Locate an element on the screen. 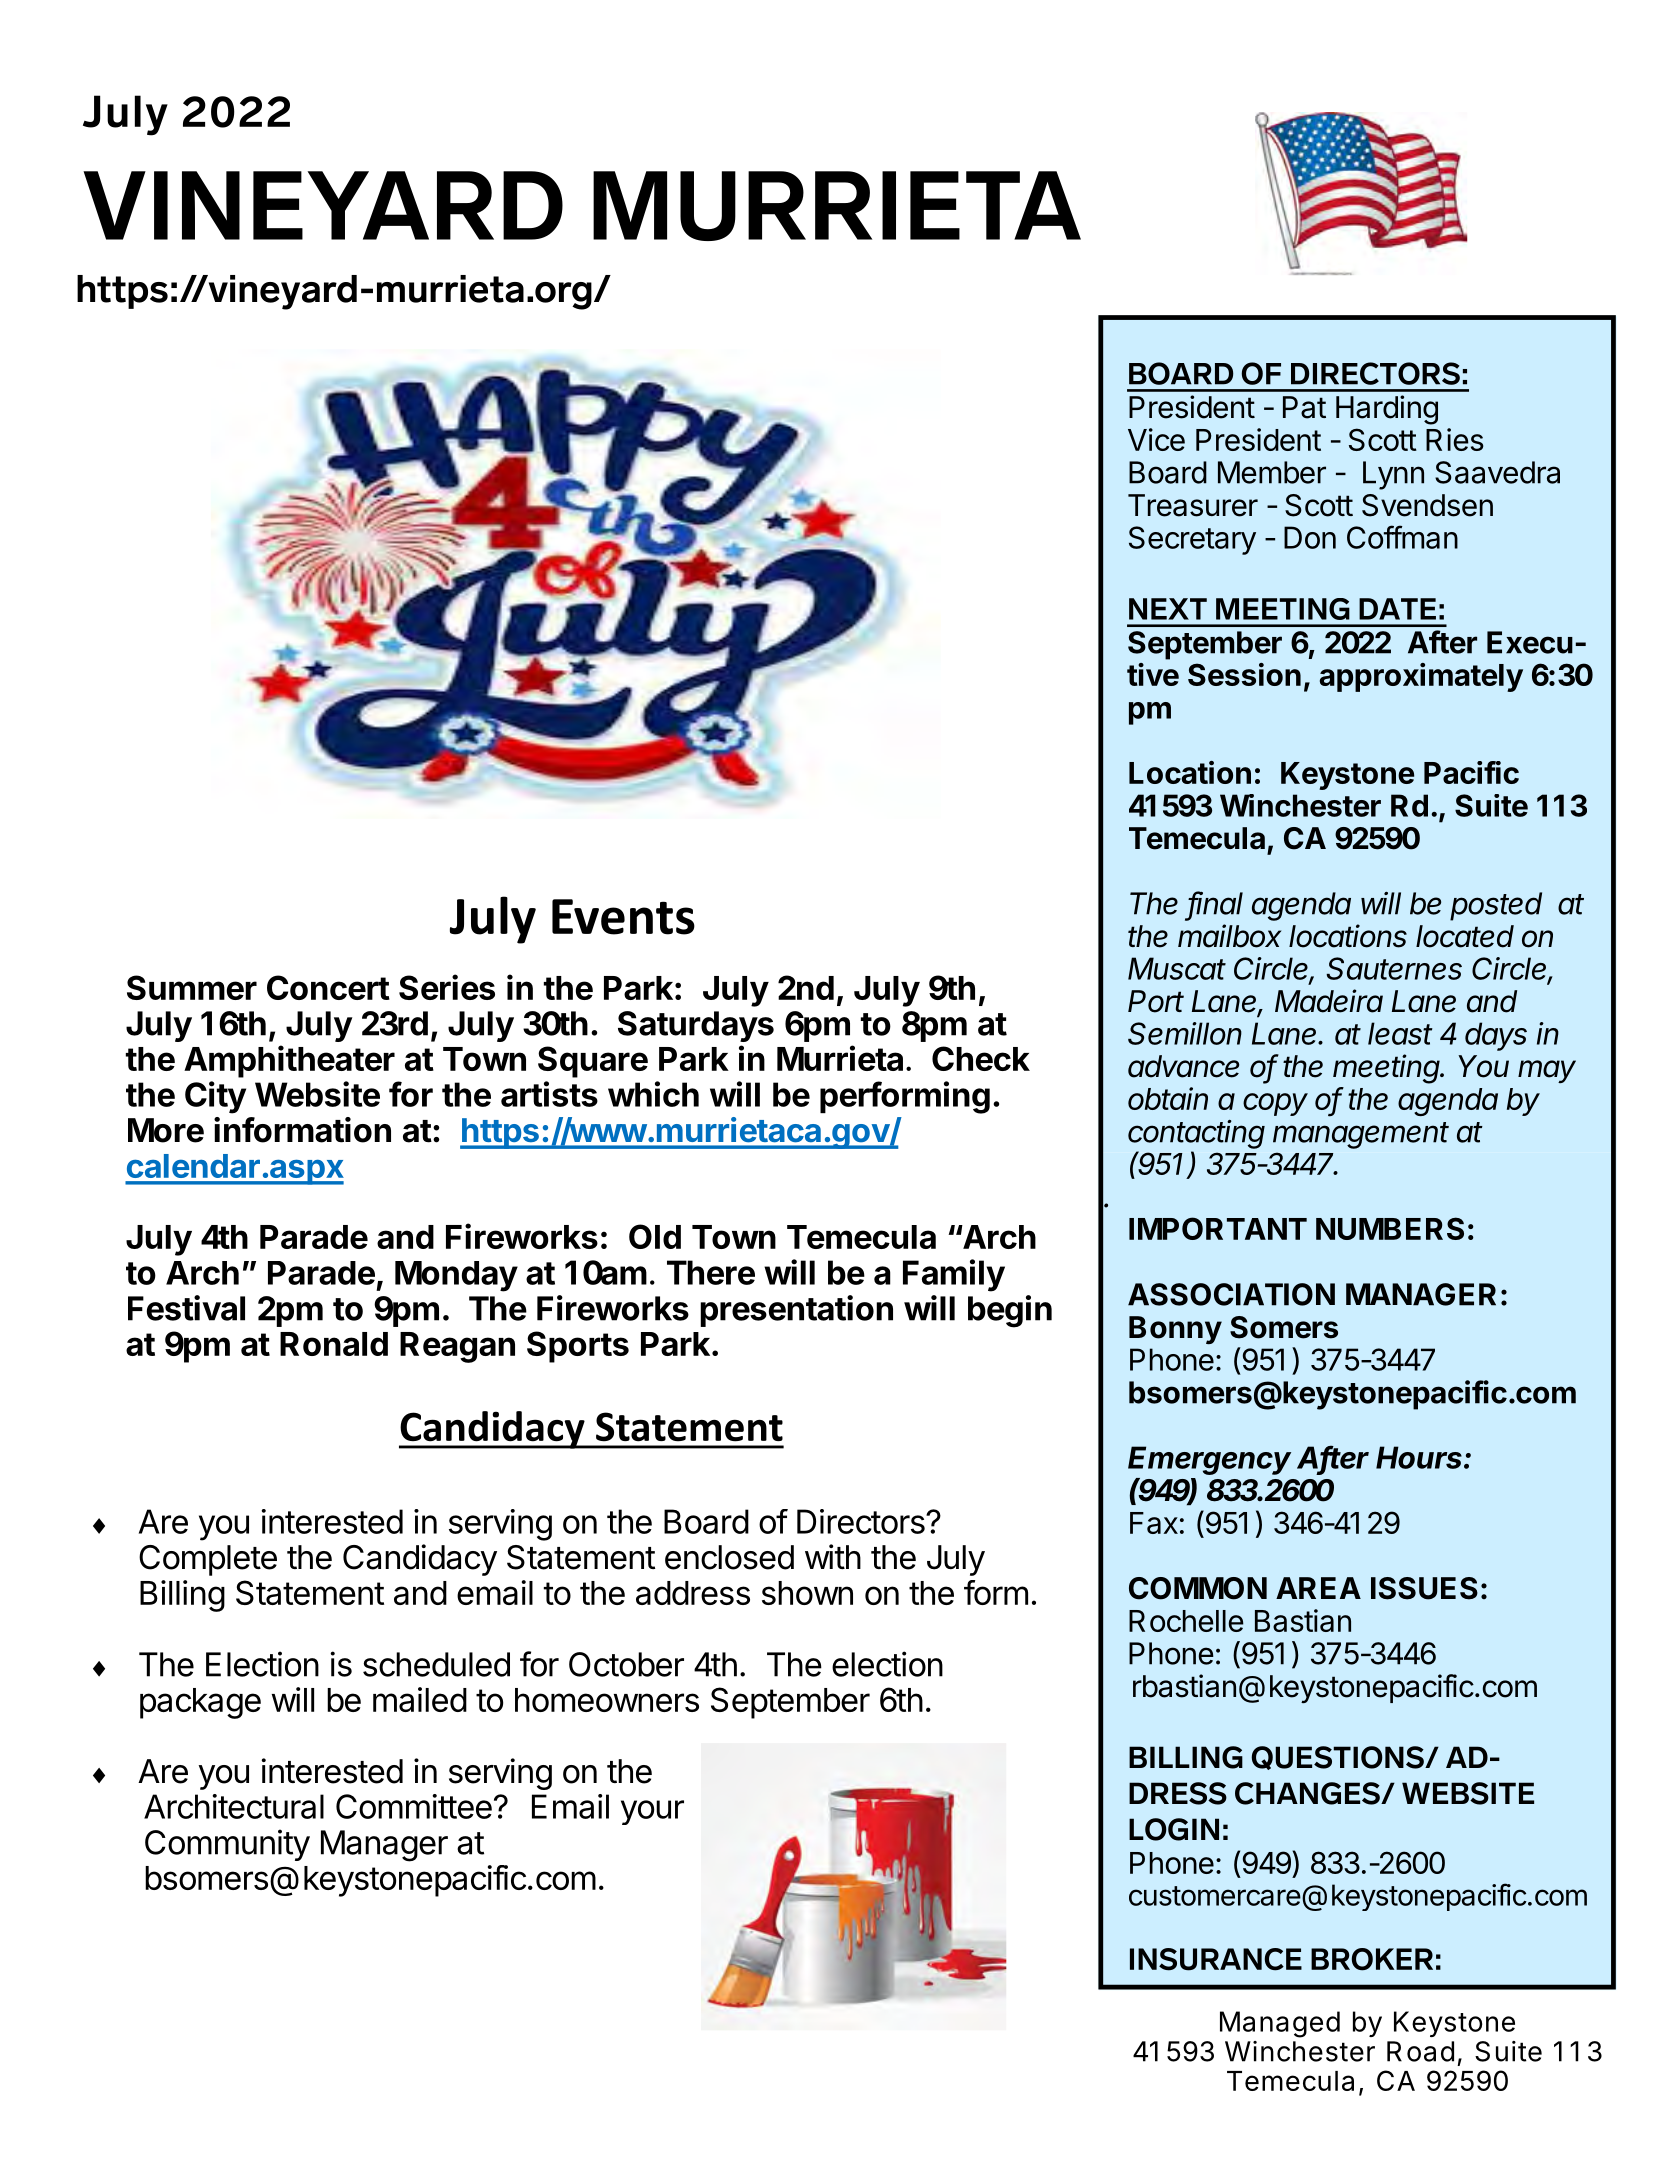 This screenshot has width=1669, height=2160. Community is located at coordinates (227, 1845).
